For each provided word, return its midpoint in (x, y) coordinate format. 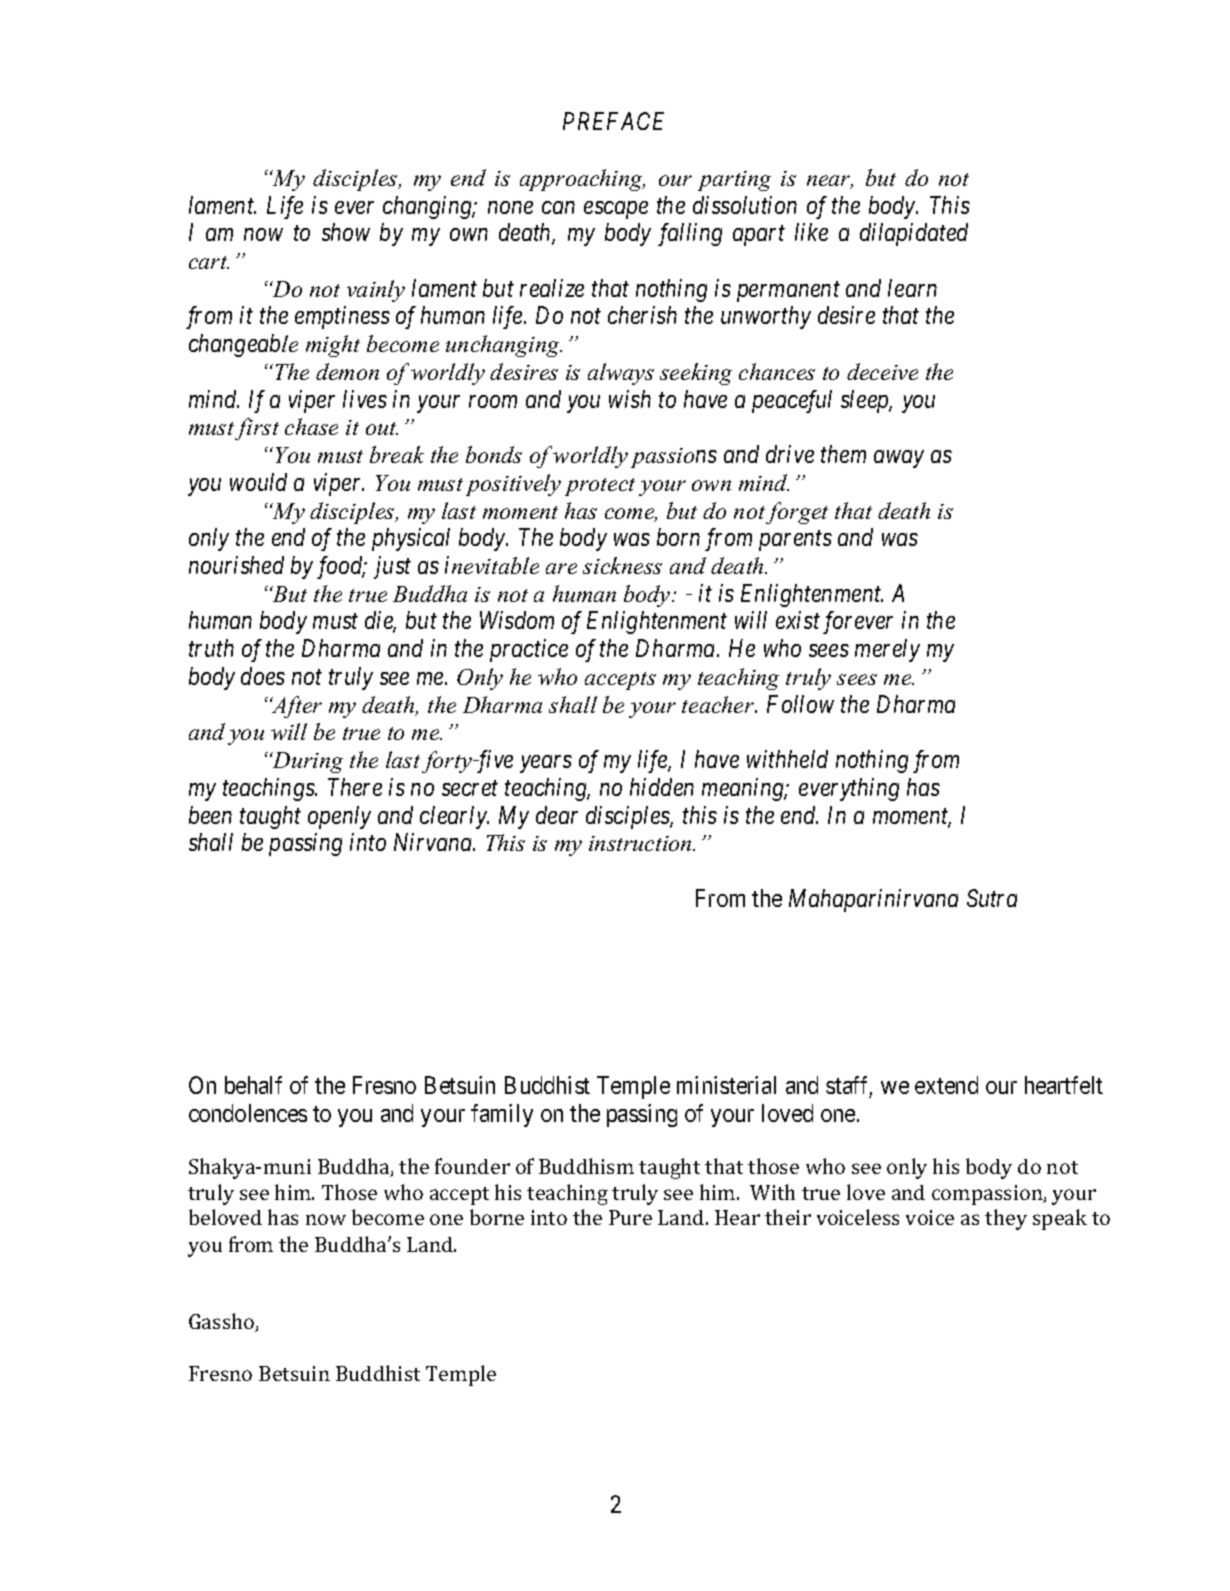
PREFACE (613, 121)
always (621, 374)
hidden (662, 787)
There (355, 787)
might (333, 346)
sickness (622, 565)
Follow (800, 704)
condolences (248, 1113)
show (346, 232)
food (341, 567)
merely (887, 650)
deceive (882, 371)
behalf (253, 1085)
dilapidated (914, 234)
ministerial (726, 1085)
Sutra (992, 898)
